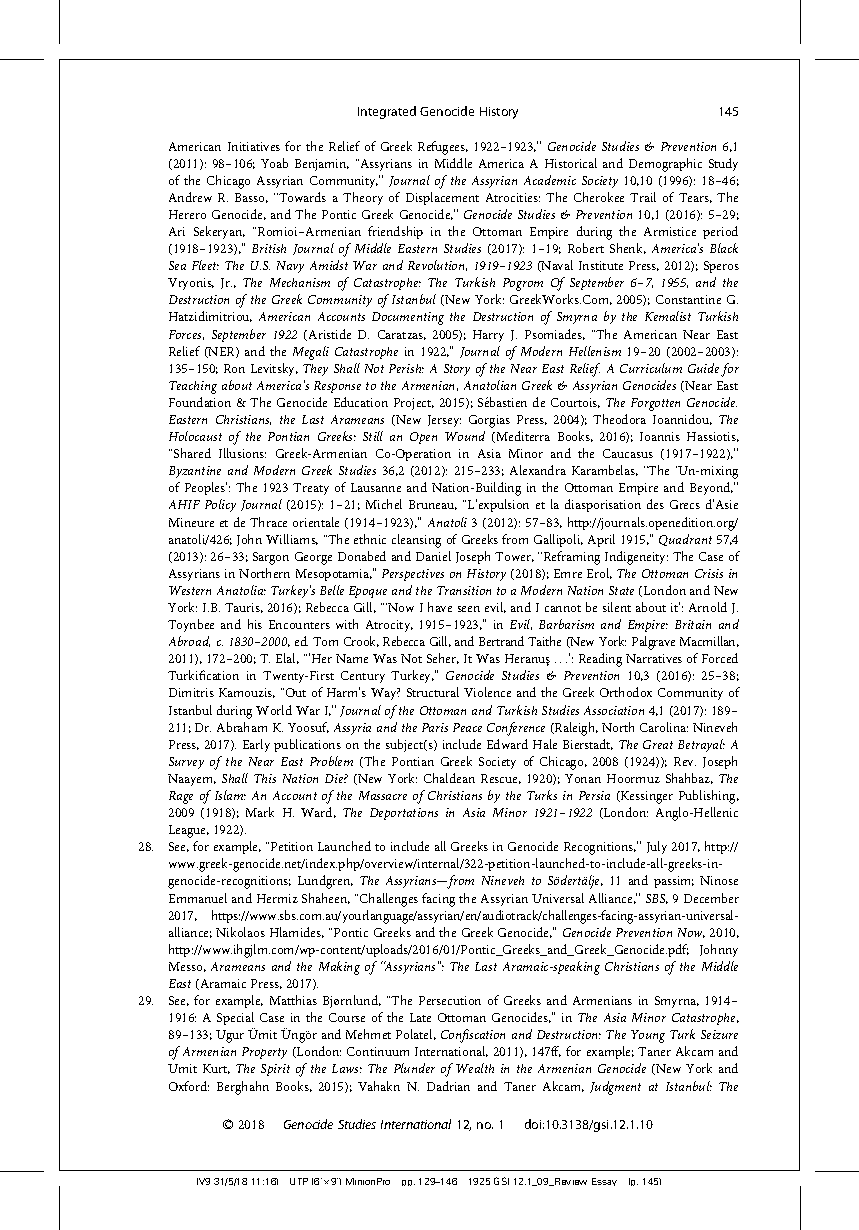 This image has height=1230, width=859. Describe the element at coordinates (234, 368) in the image. I see `Ron` at that location.
